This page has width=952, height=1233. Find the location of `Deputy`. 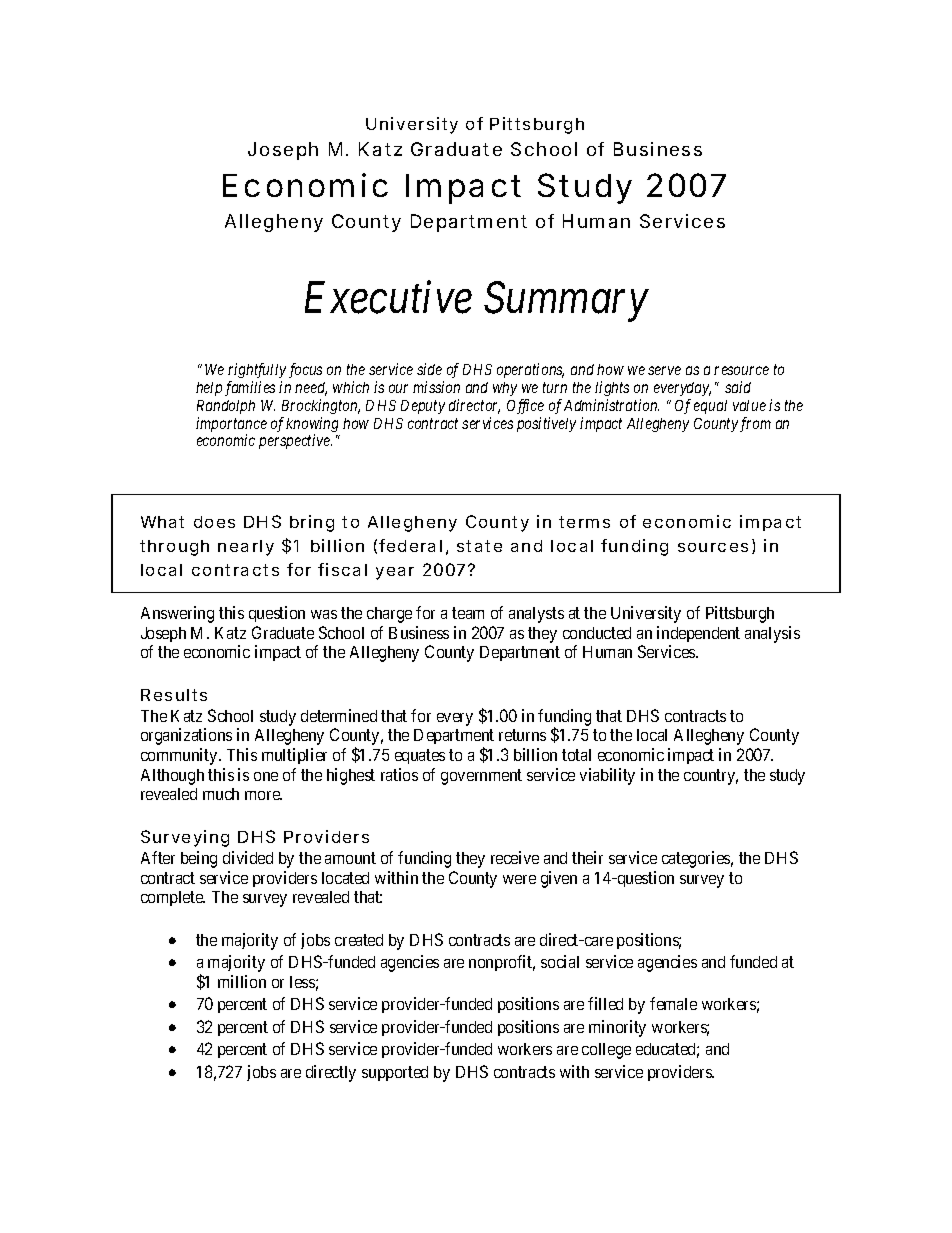

Deputy is located at coordinates (423, 407).
